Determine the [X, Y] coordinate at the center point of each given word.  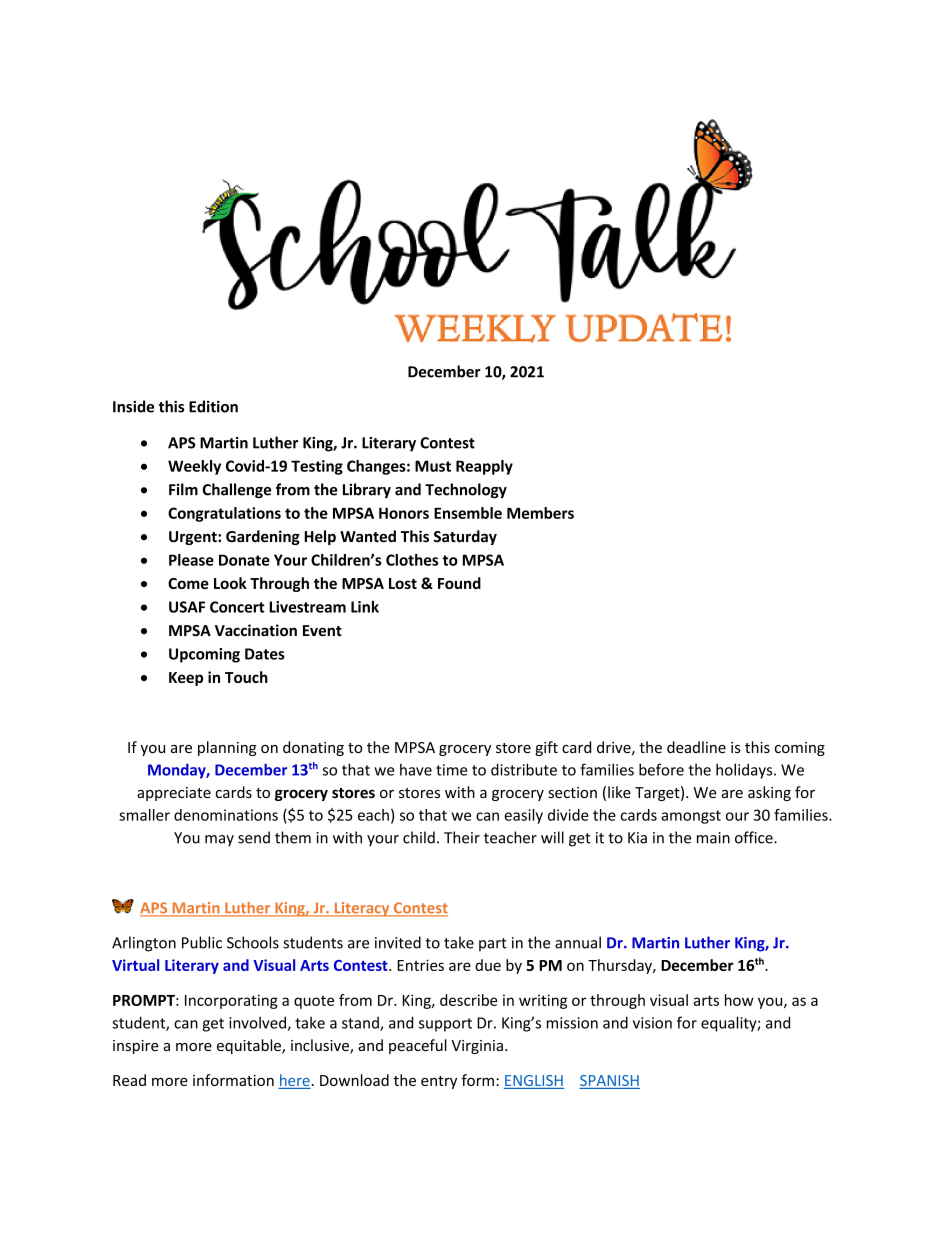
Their [462, 837]
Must [433, 466]
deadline [696, 747]
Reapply [484, 467]
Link [365, 607]
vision [652, 1023]
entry [439, 1082]
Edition [213, 406]
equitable [250, 1046]
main [713, 838]
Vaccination [256, 630]
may [219, 841]
